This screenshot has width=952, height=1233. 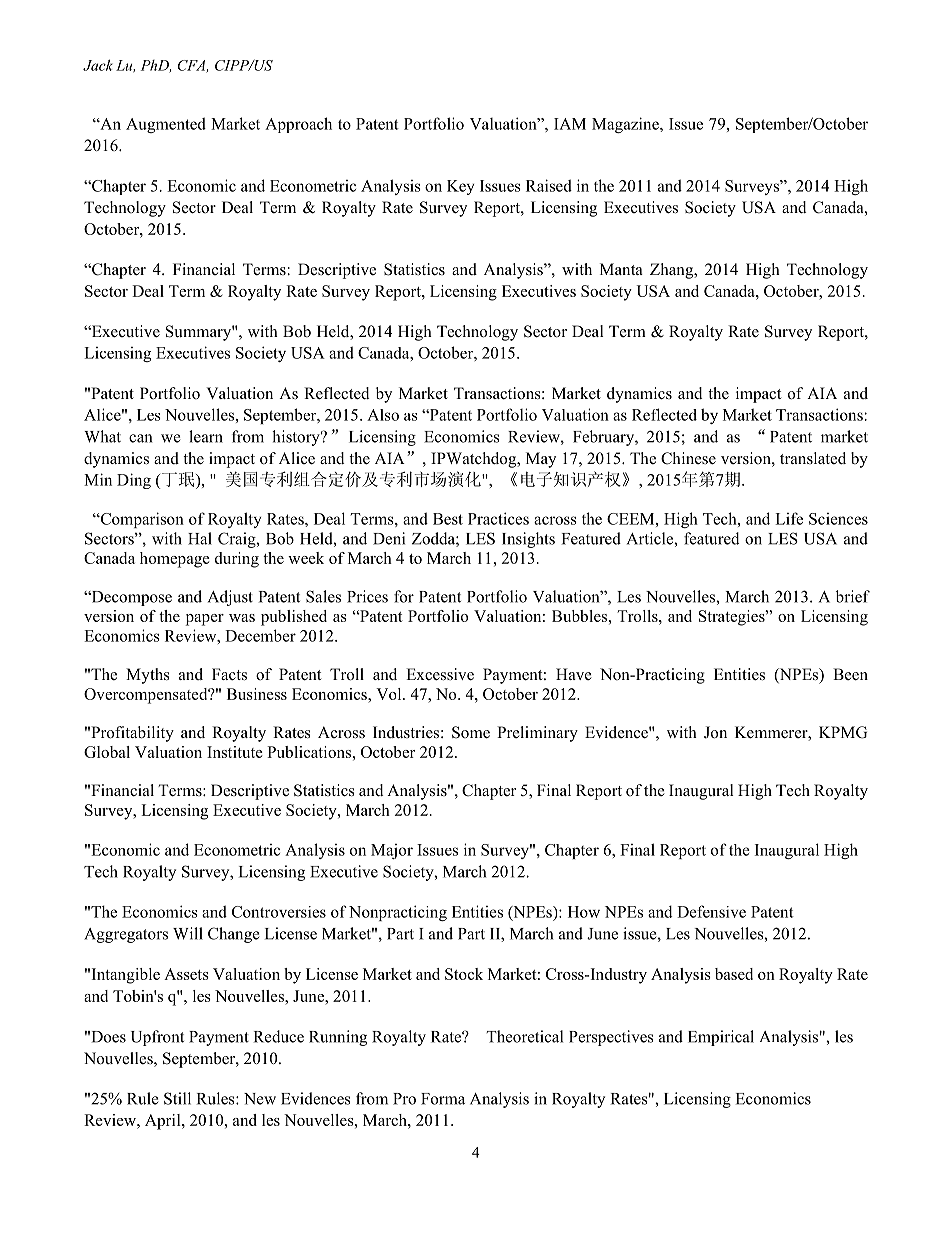 I want to click on brief, so click(x=853, y=596).
